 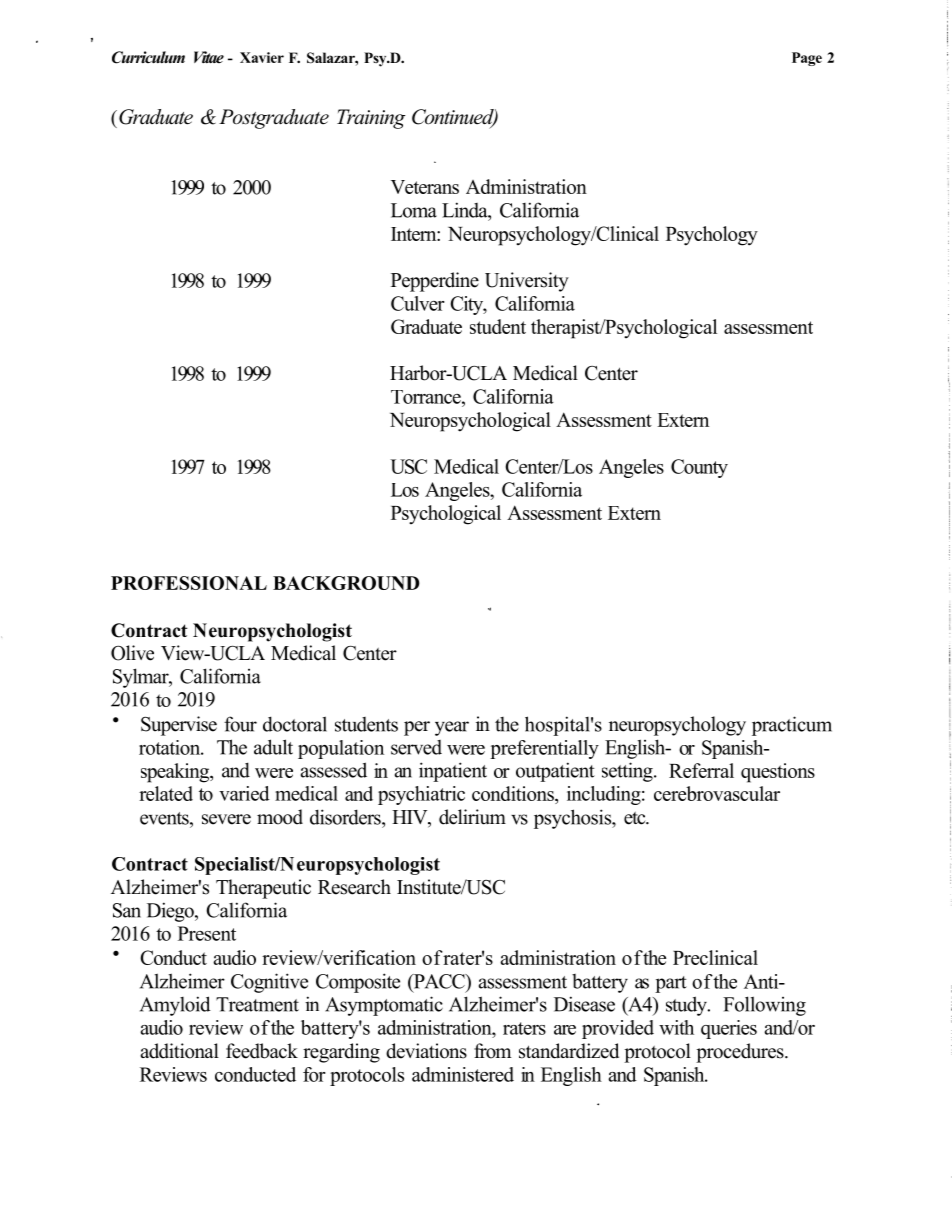 What do you see at coordinates (699, 468) in the image?
I see `County` at bounding box center [699, 468].
